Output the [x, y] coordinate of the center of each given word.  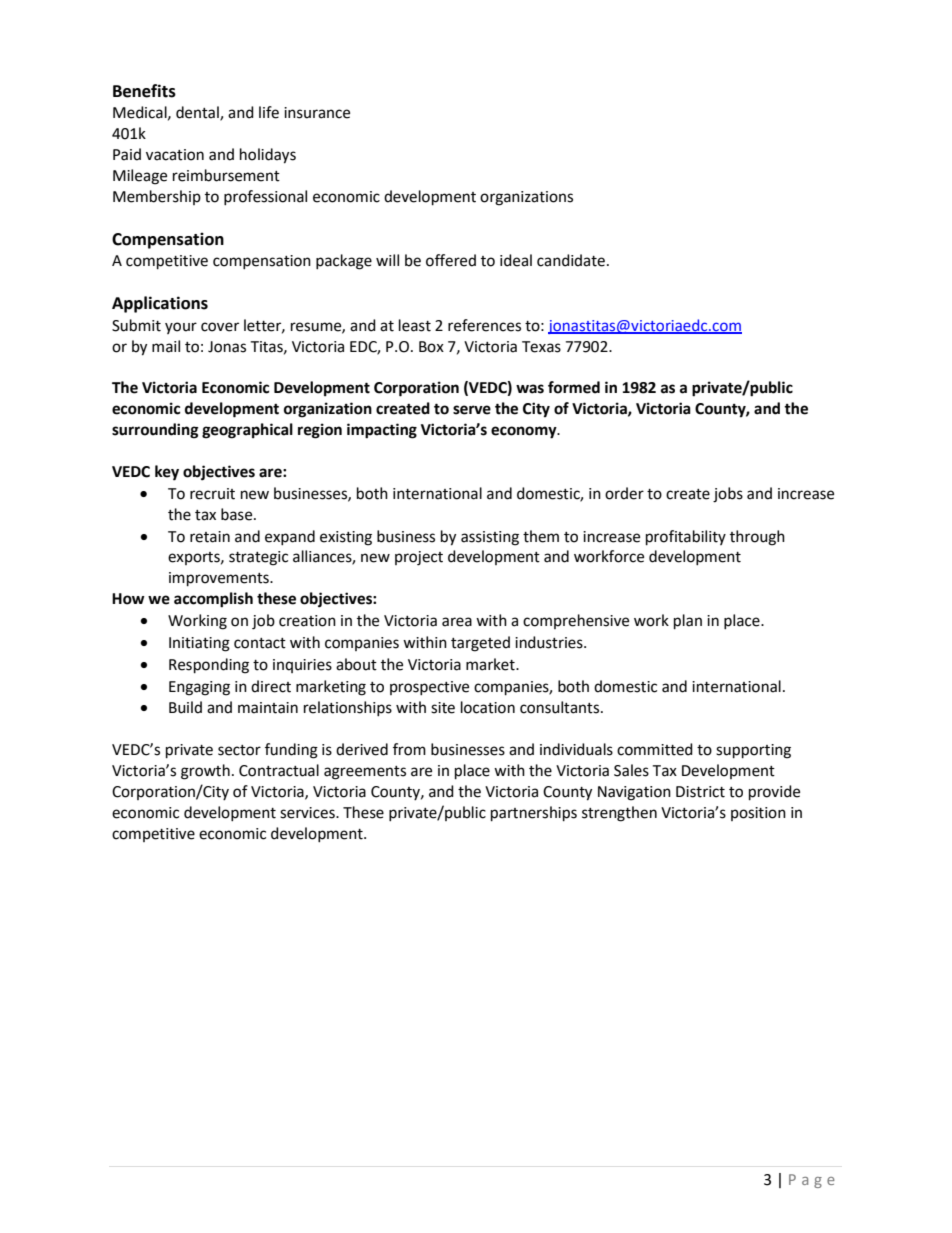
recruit [212, 494]
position [758, 814]
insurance [317, 113]
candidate [571, 260]
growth [205, 772]
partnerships [534, 814]
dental [198, 113]
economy [525, 432]
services [308, 813]
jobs [728, 495]
